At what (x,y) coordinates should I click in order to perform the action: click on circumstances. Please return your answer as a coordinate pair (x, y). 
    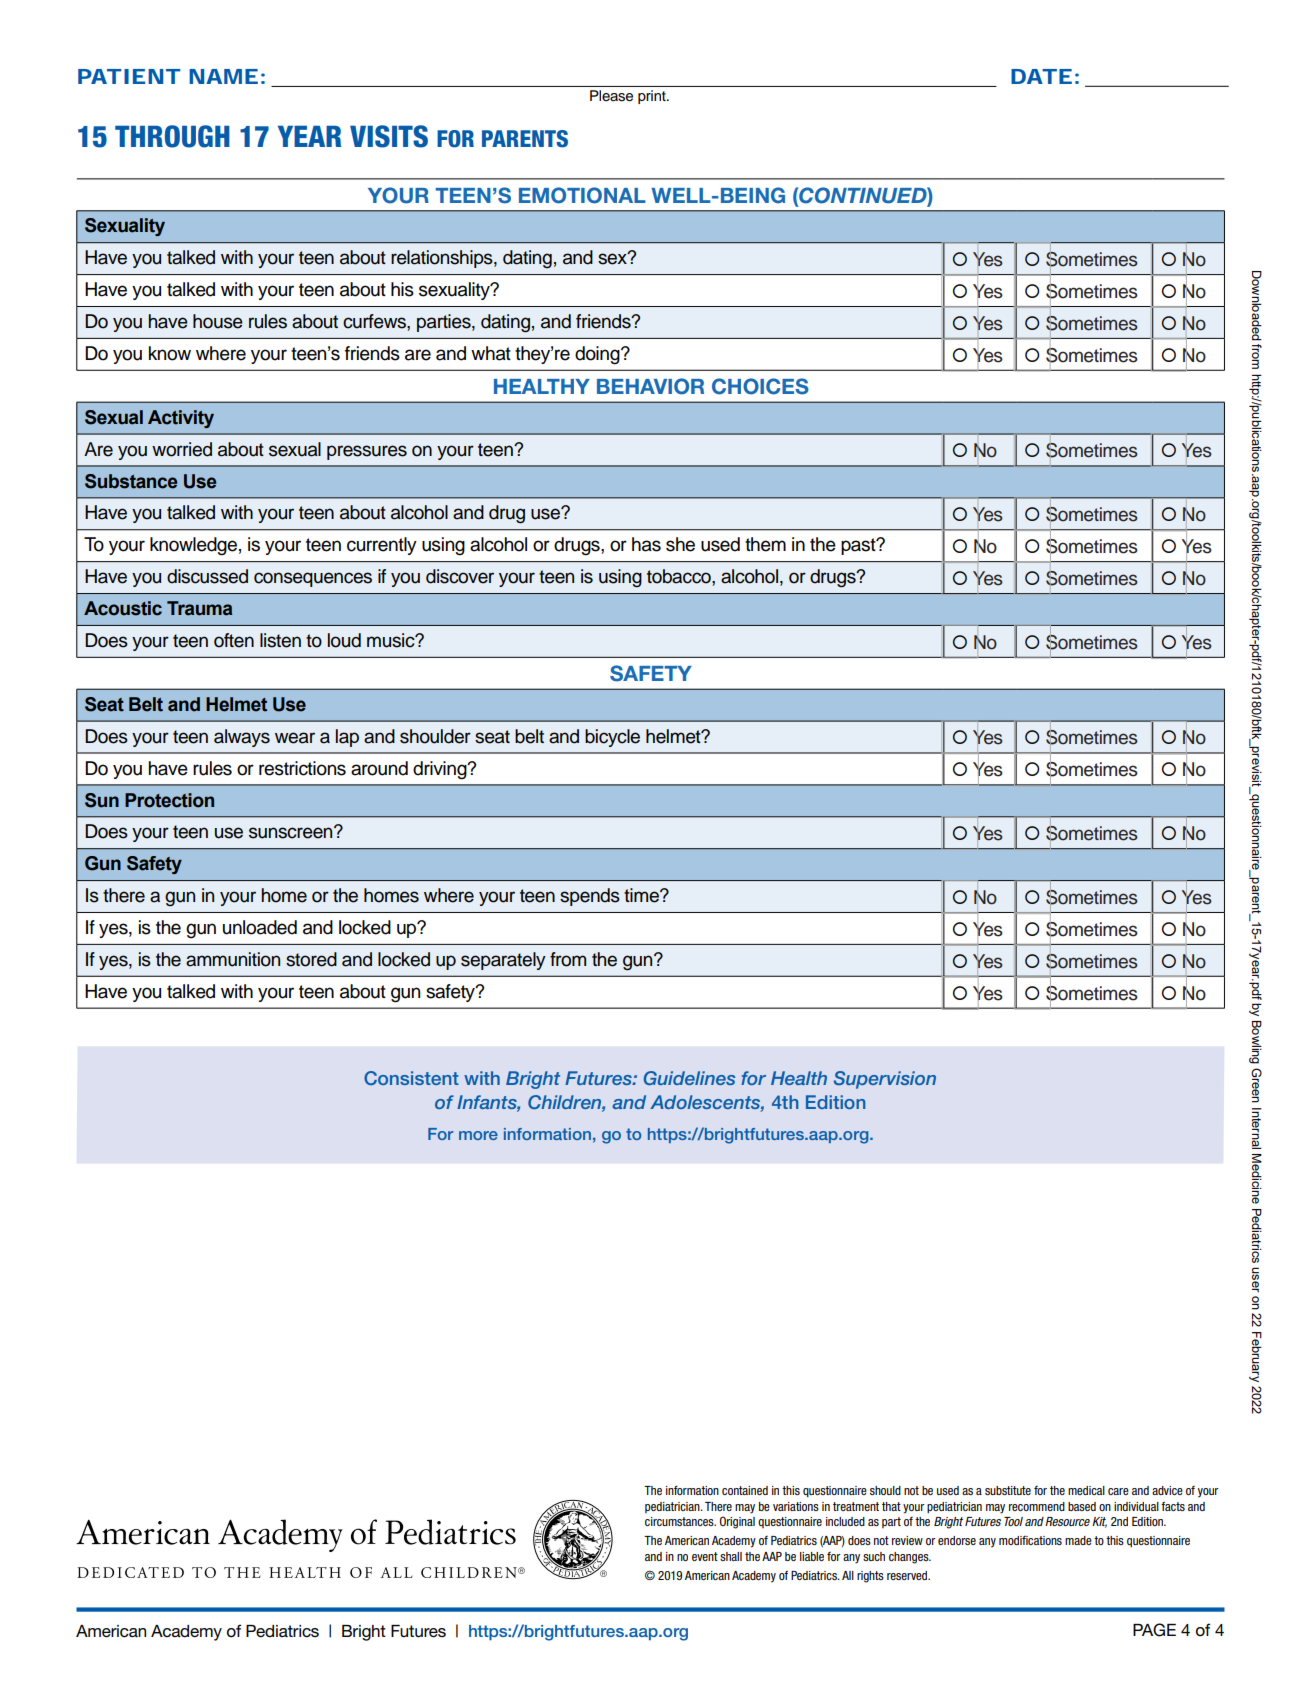
    Looking at the image, I should click on (680, 1521).
